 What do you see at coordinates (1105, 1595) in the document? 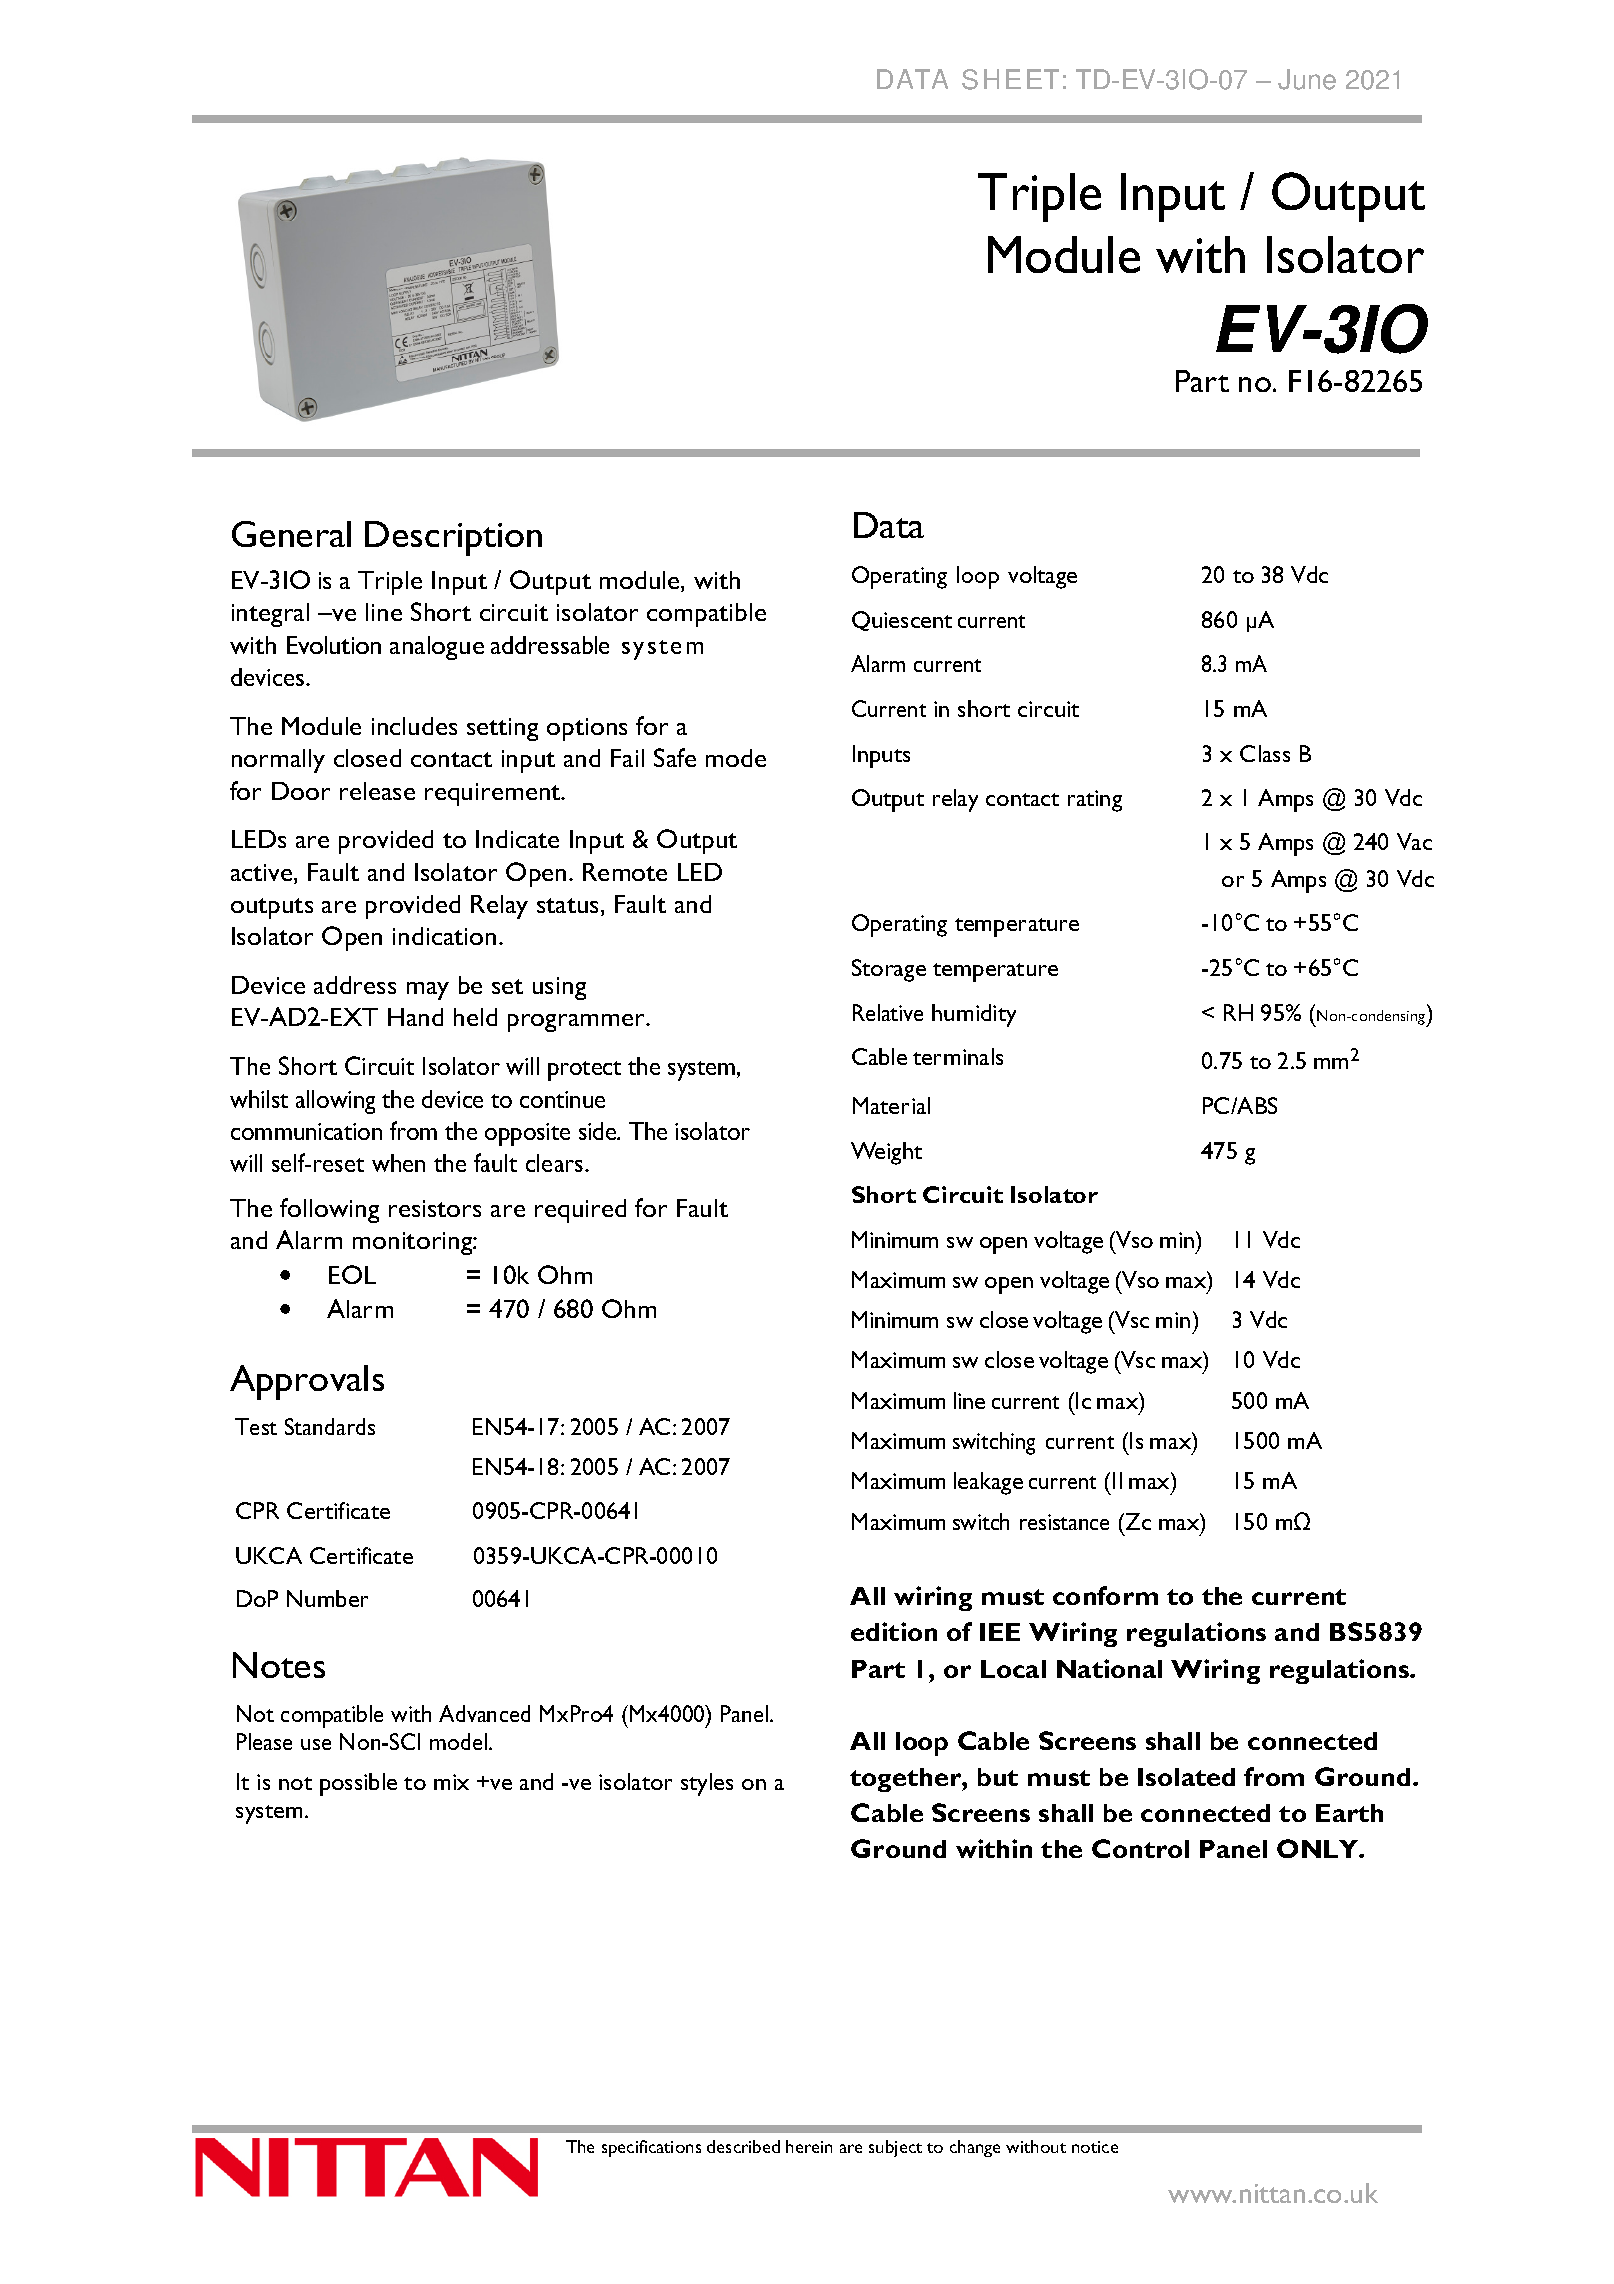
I see `conform` at bounding box center [1105, 1595].
